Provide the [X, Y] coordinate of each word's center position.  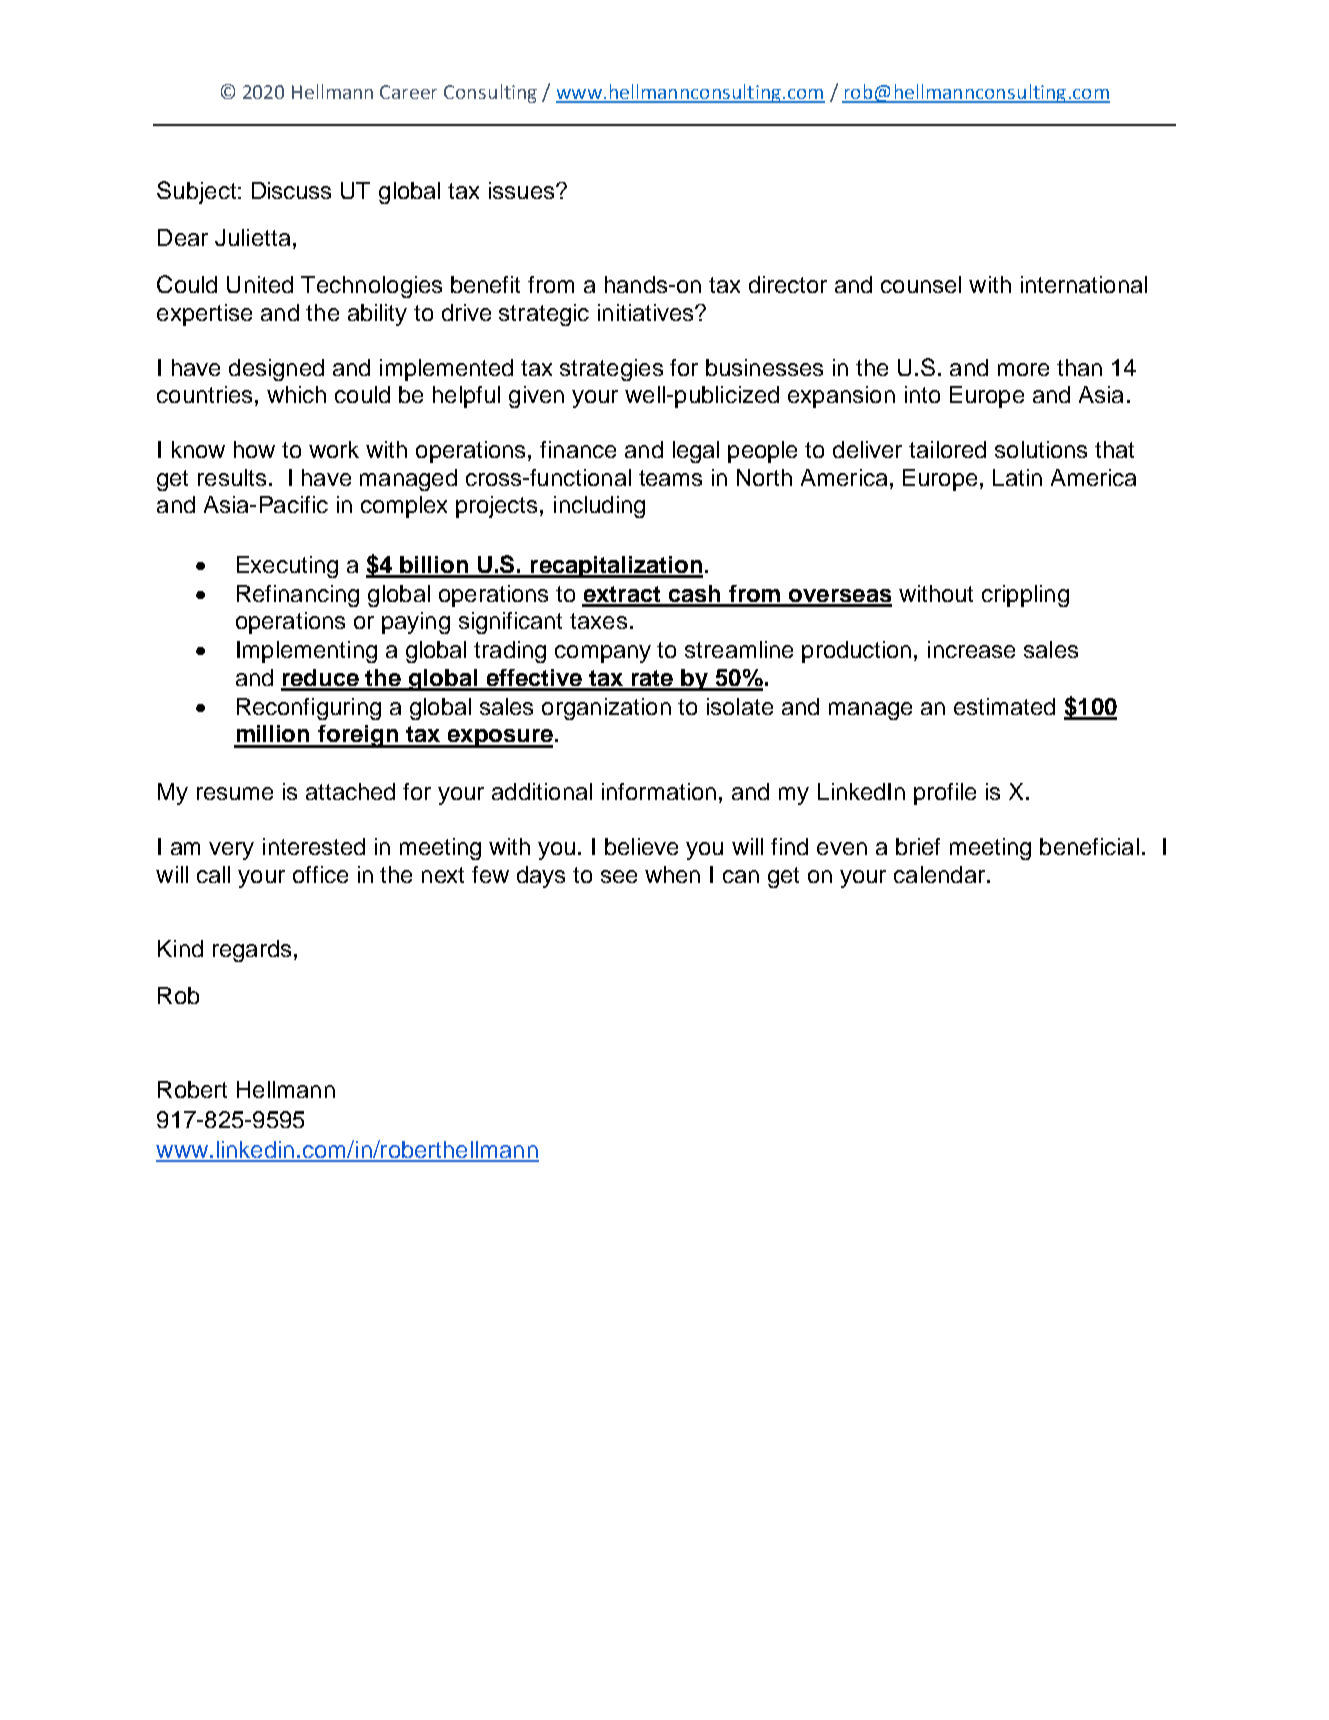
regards [252, 951]
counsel [921, 284]
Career [408, 92]
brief [918, 846]
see [619, 876]
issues [521, 190]
